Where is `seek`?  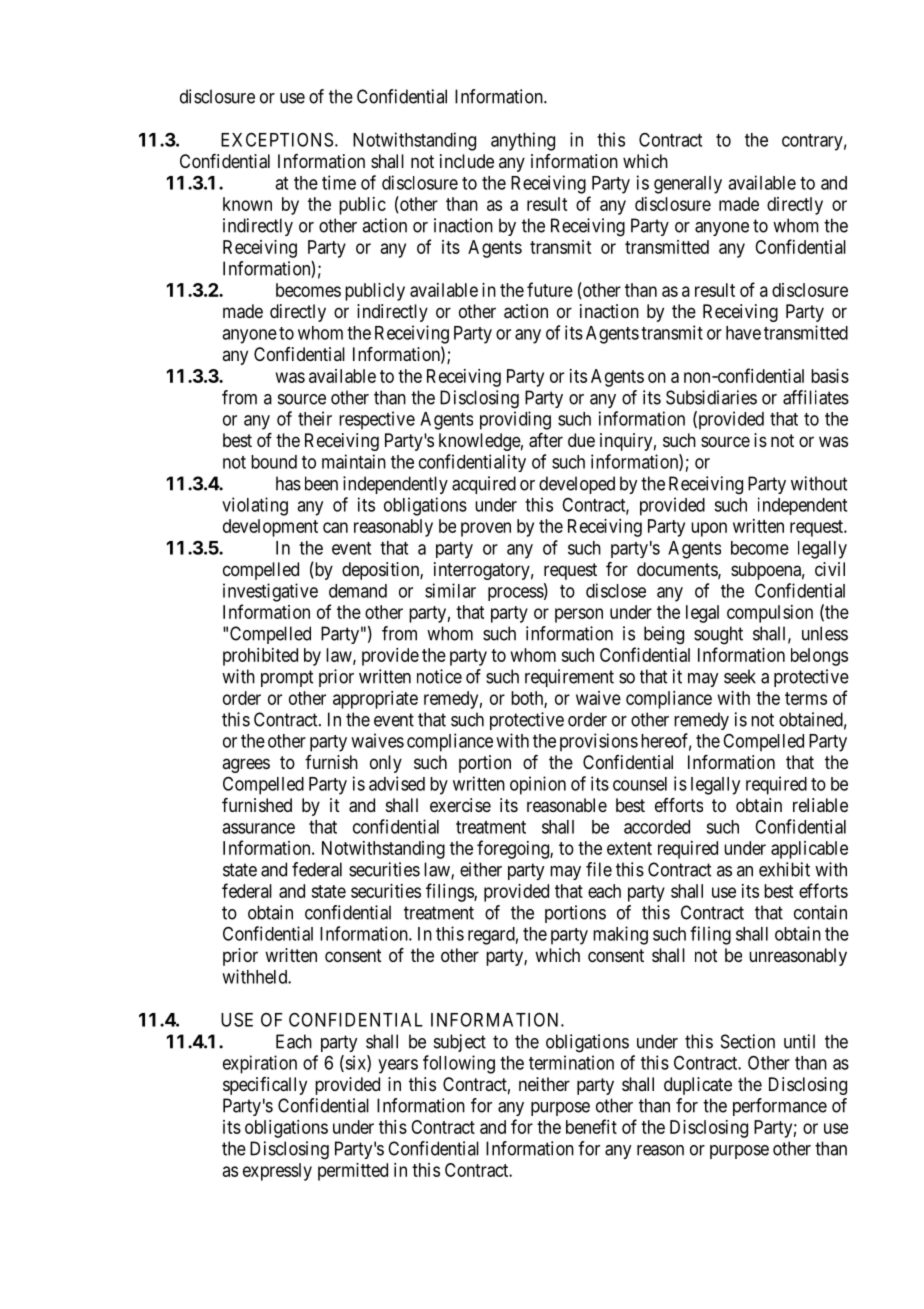 seek is located at coordinates (740, 676).
